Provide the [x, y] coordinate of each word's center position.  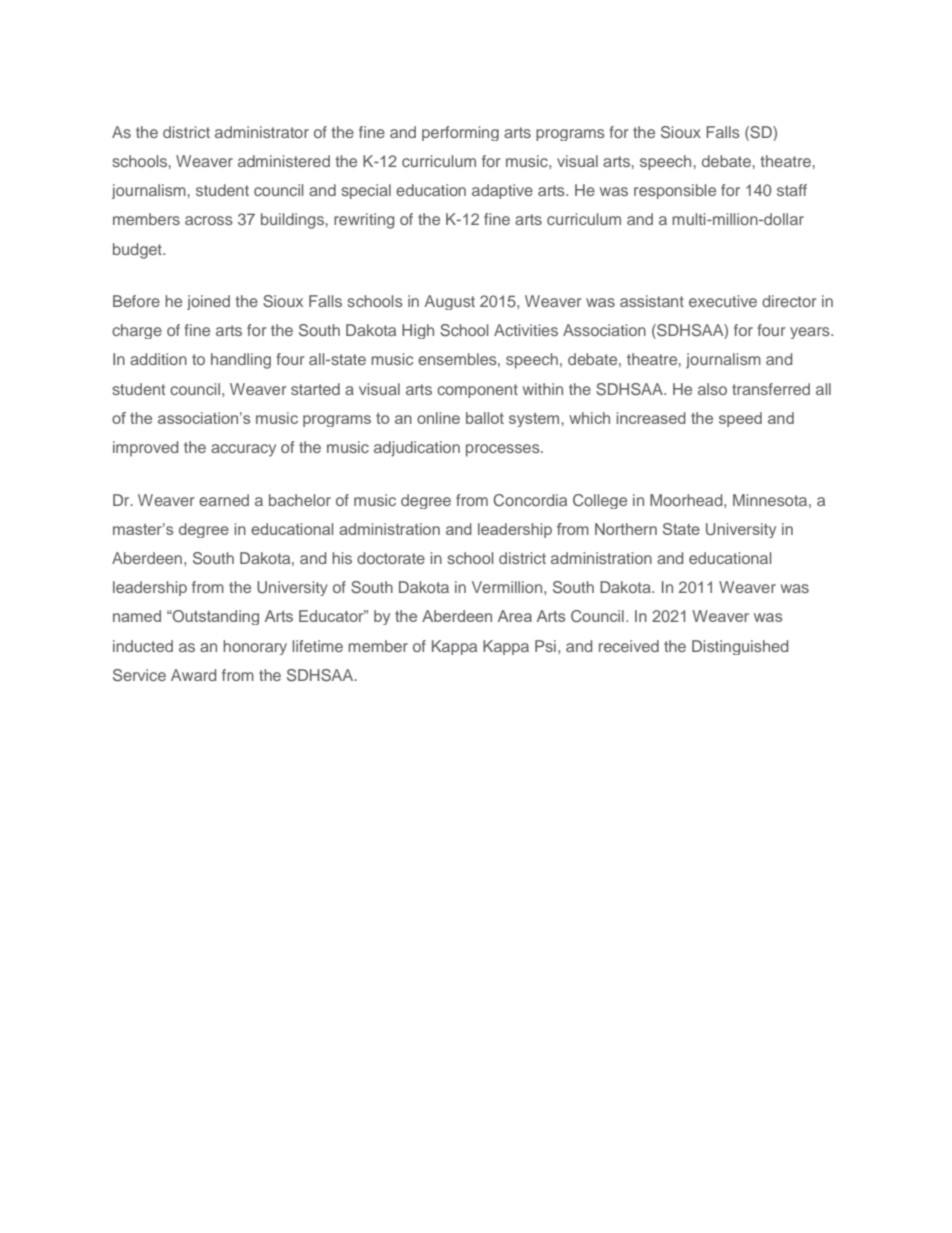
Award [193, 675]
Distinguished [740, 647]
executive [723, 301]
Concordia [530, 500]
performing [460, 133]
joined [208, 302]
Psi [545, 646]
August [449, 302]
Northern [626, 529]
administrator [262, 132]
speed [740, 419]
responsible [675, 191]
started [315, 389]
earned [224, 500]
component [477, 391]
